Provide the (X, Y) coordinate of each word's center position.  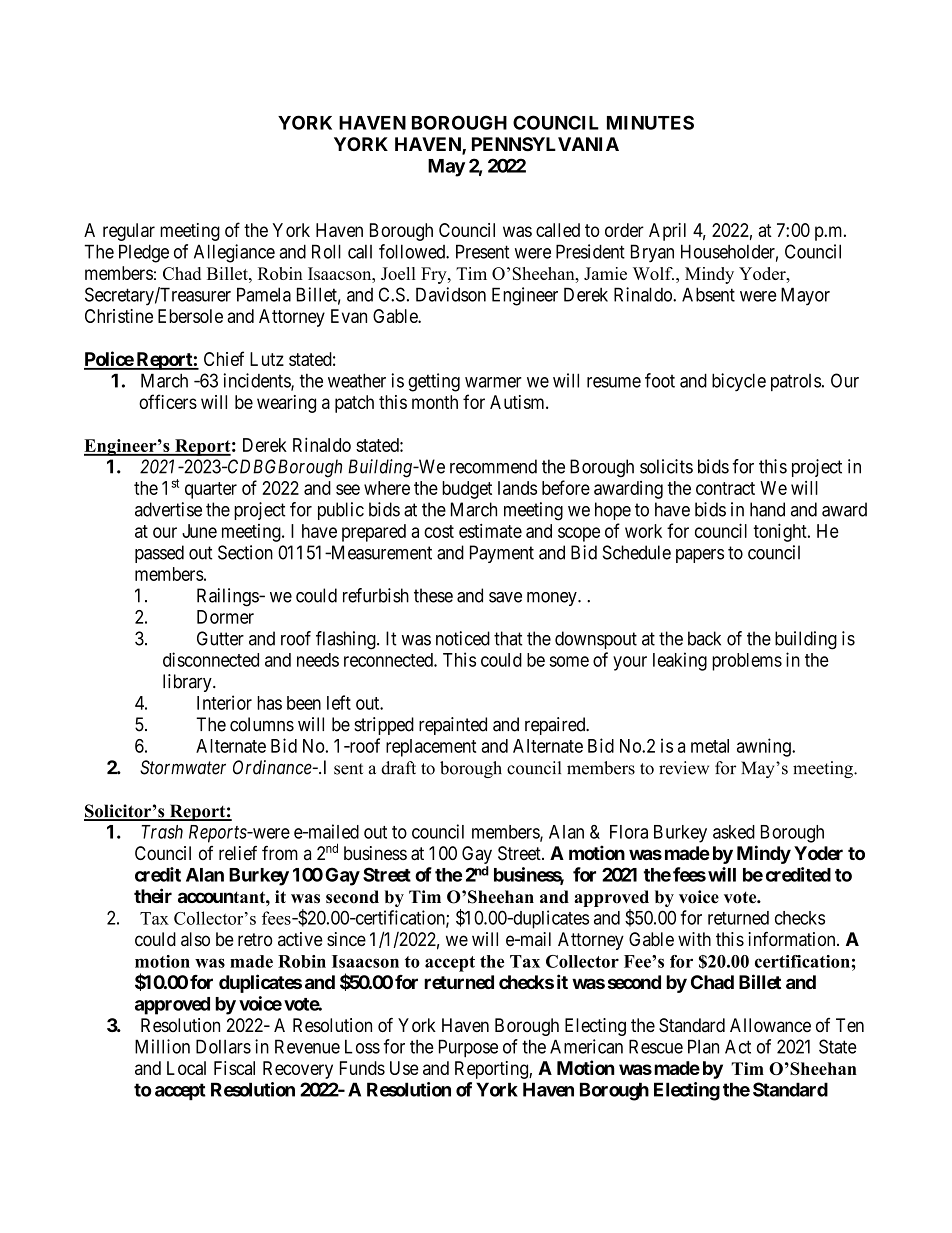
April (667, 232)
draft (398, 768)
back (704, 638)
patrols (796, 382)
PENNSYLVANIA (545, 144)
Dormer (225, 617)
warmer (493, 382)
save (505, 597)
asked (734, 832)
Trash (162, 832)
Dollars (223, 1046)
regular (129, 232)
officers (168, 401)
